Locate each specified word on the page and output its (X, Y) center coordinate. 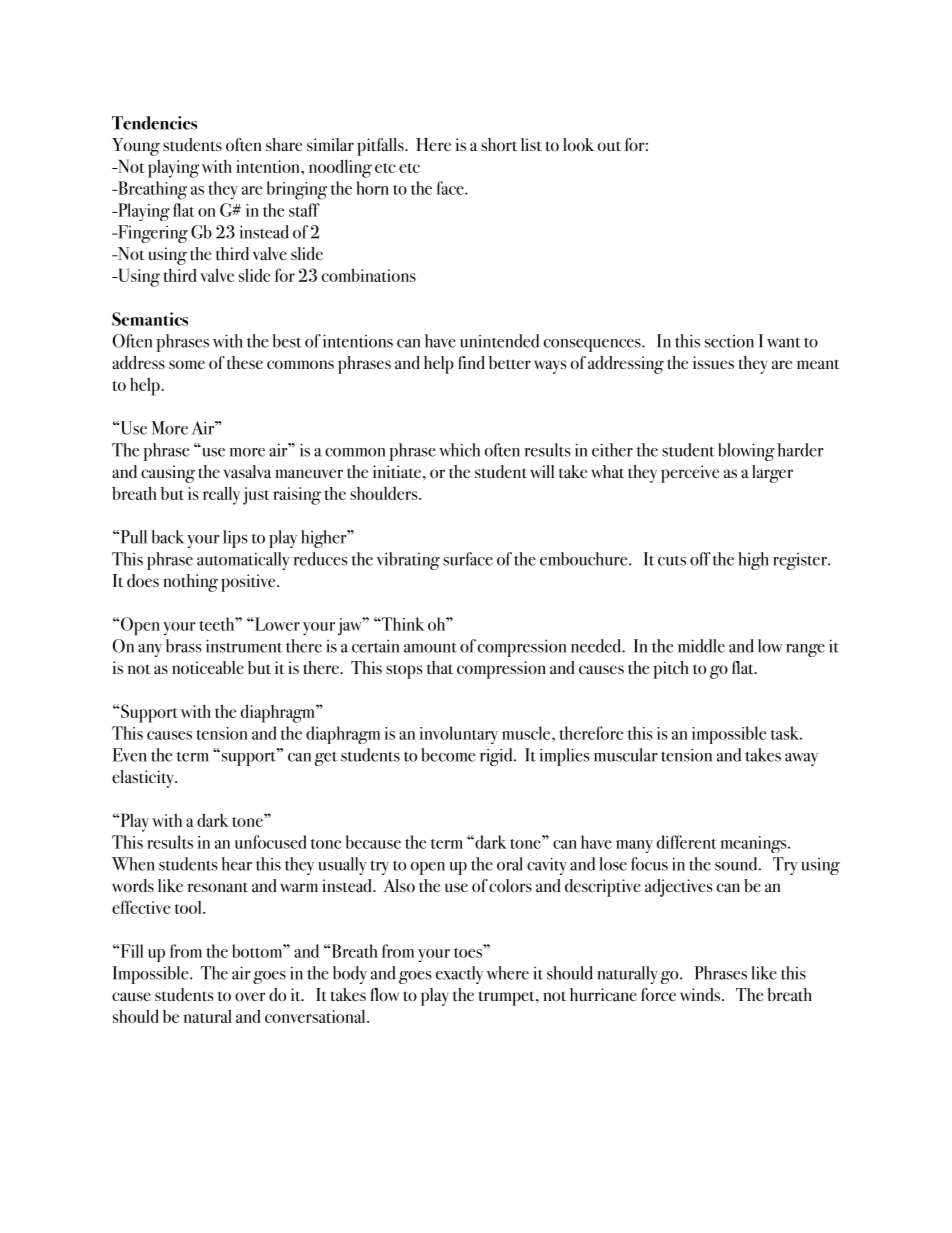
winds (701, 994)
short (499, 144)
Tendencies (154, 123)
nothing (190, 583)
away (801, 759)
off (700, 559)
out (609, 146)
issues (713, 362)
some (187, 364)
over (250, 997)
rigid (497, 757)
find (471, 362)
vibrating (408, 561)
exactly (459, 975)
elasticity (144, 779)
